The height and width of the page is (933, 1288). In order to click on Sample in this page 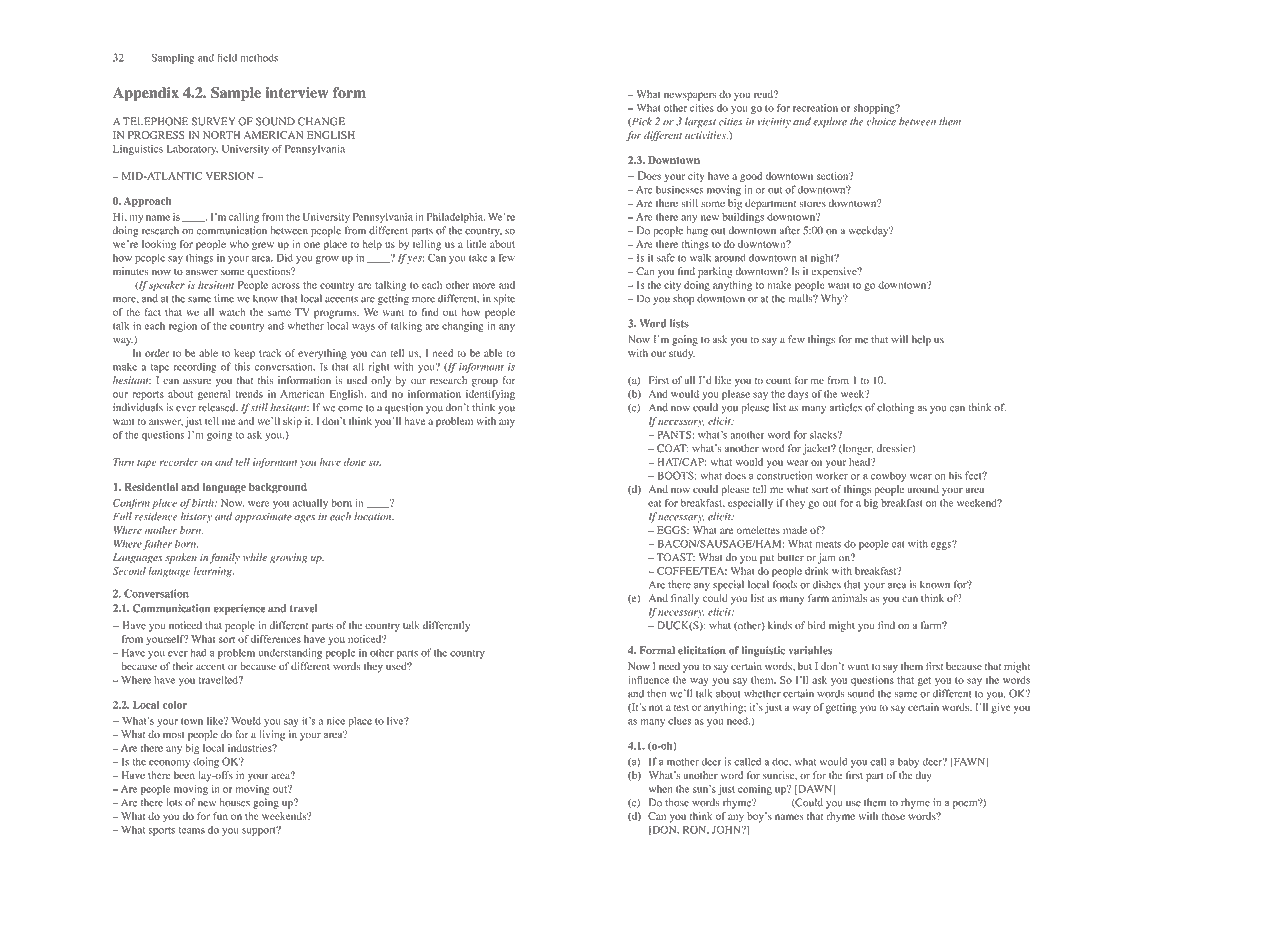, I will do `click(236, 94)`.
